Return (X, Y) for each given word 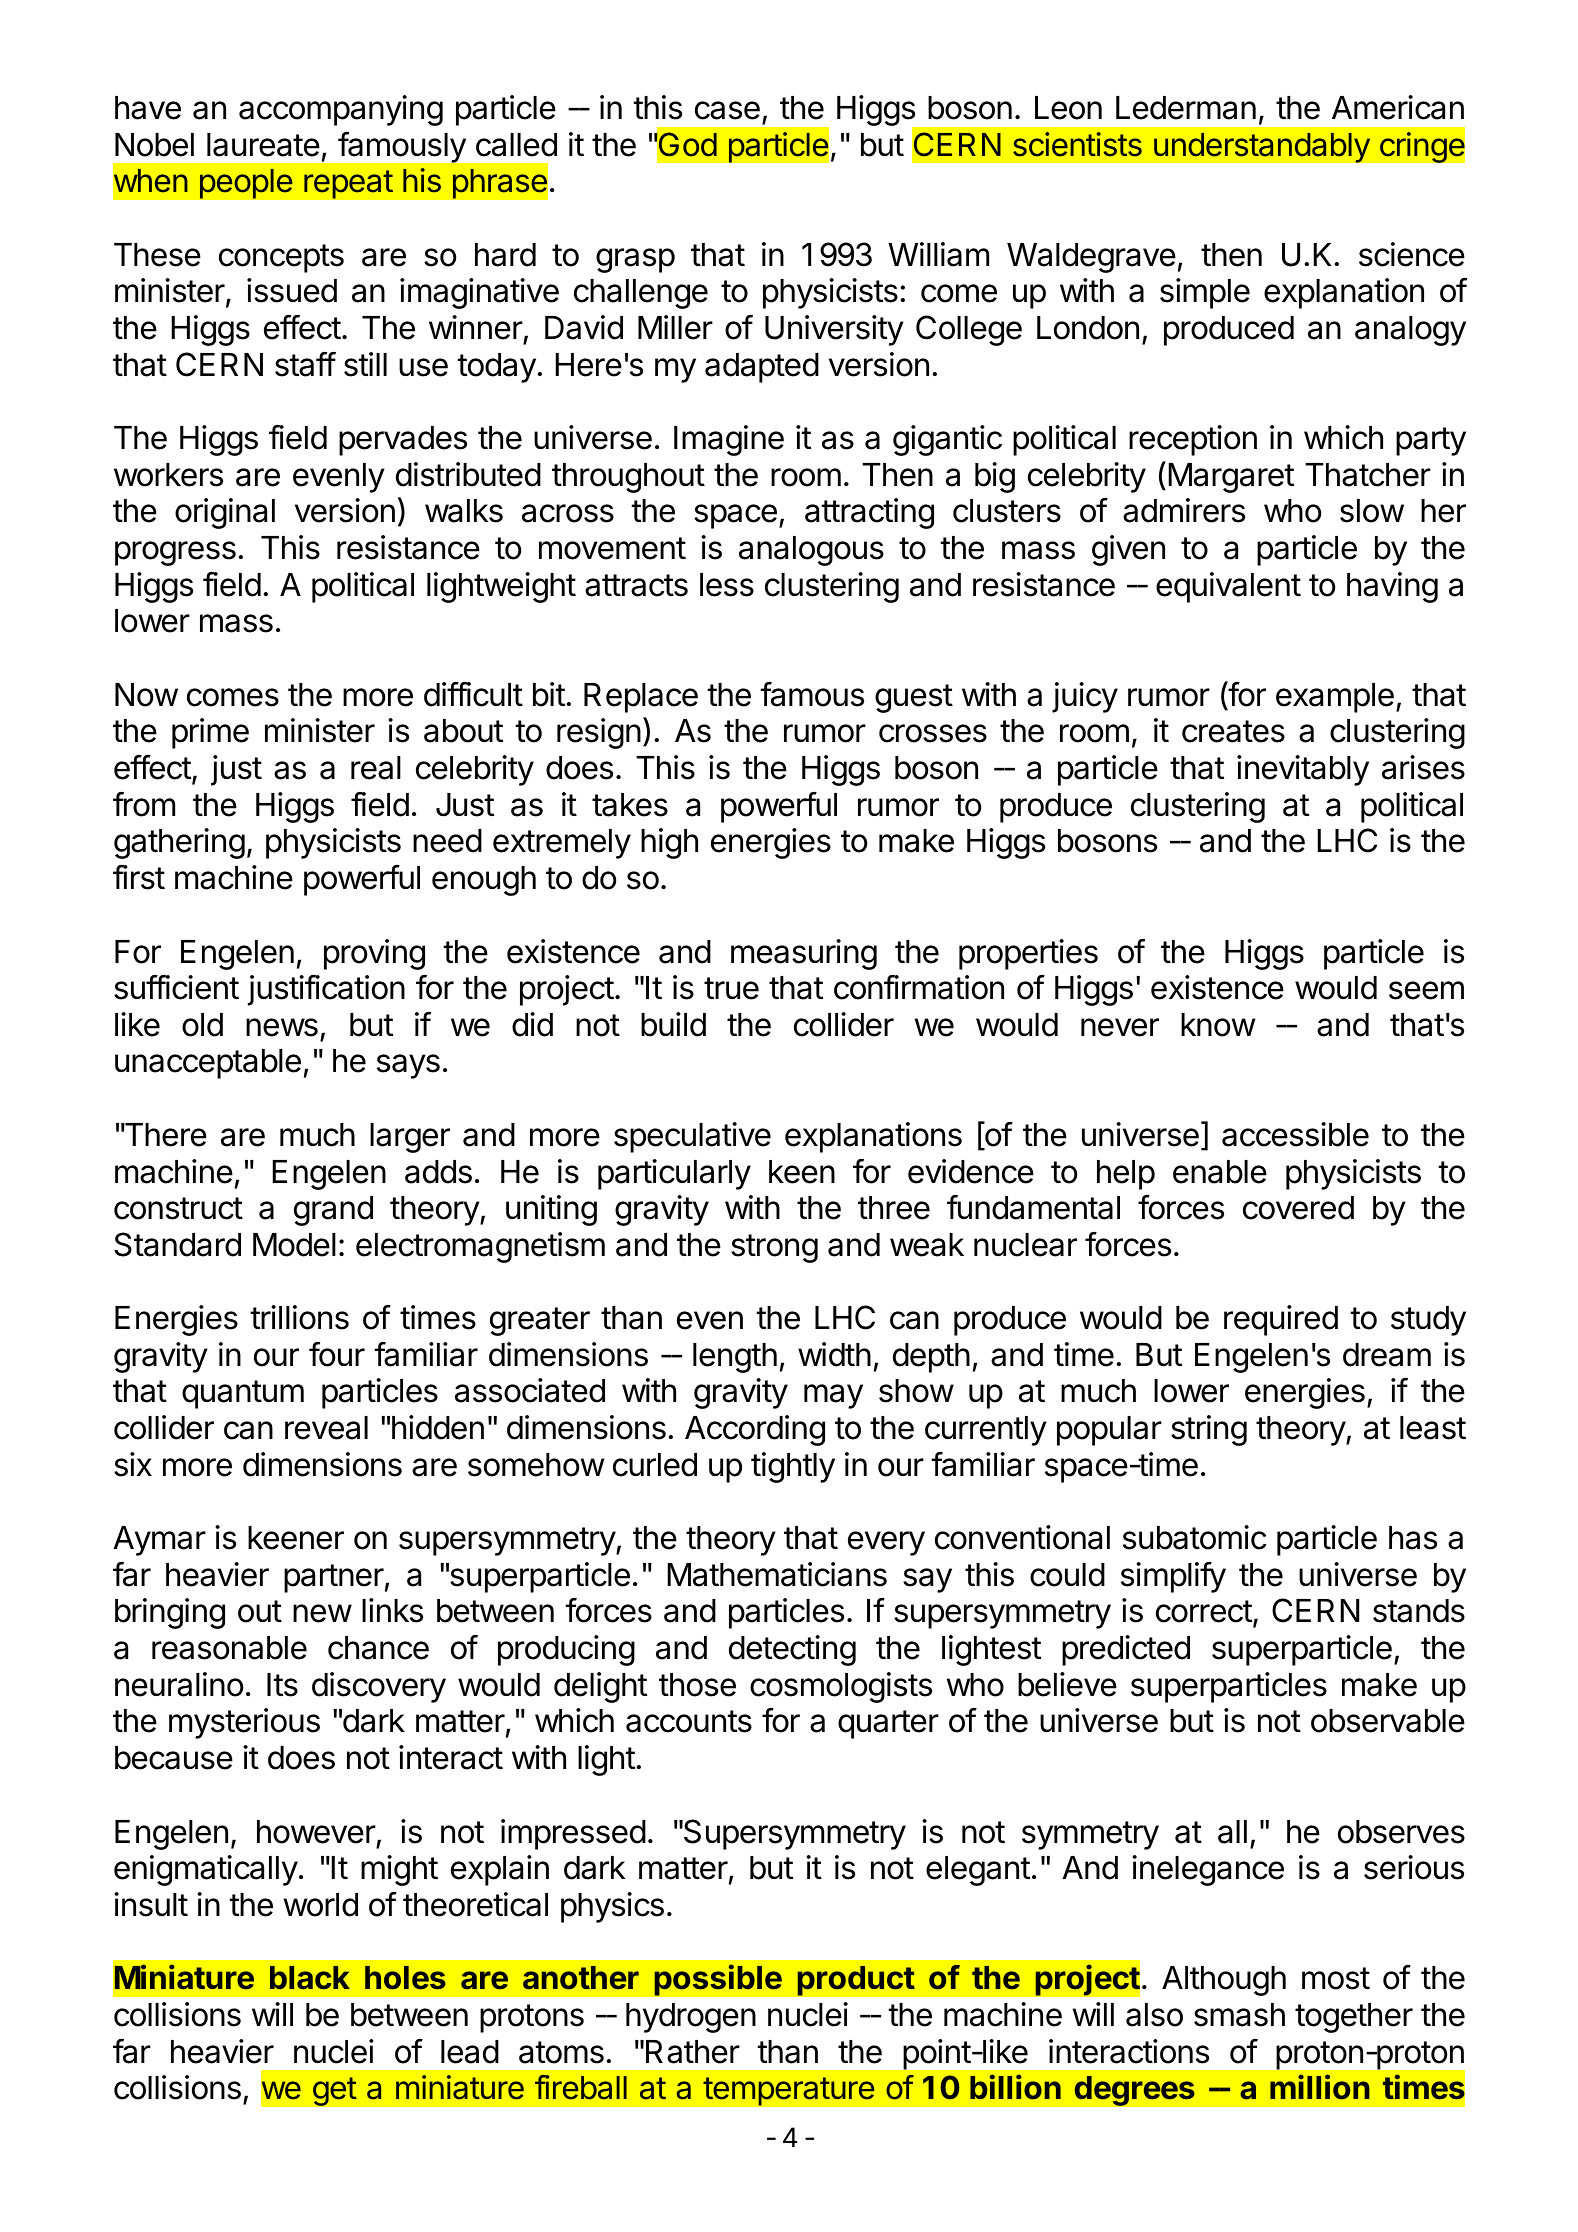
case (727, 110)
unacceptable (208, 1064)
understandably (1262, 147)
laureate (263, 145)
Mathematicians (777, 1574)
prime (210, 733)
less (727, 585)
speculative (692, 1137)
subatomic (1194, 1537)
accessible (1295, 1134)
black (310, 1978)
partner (334, 1578)
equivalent (1228, 587)
